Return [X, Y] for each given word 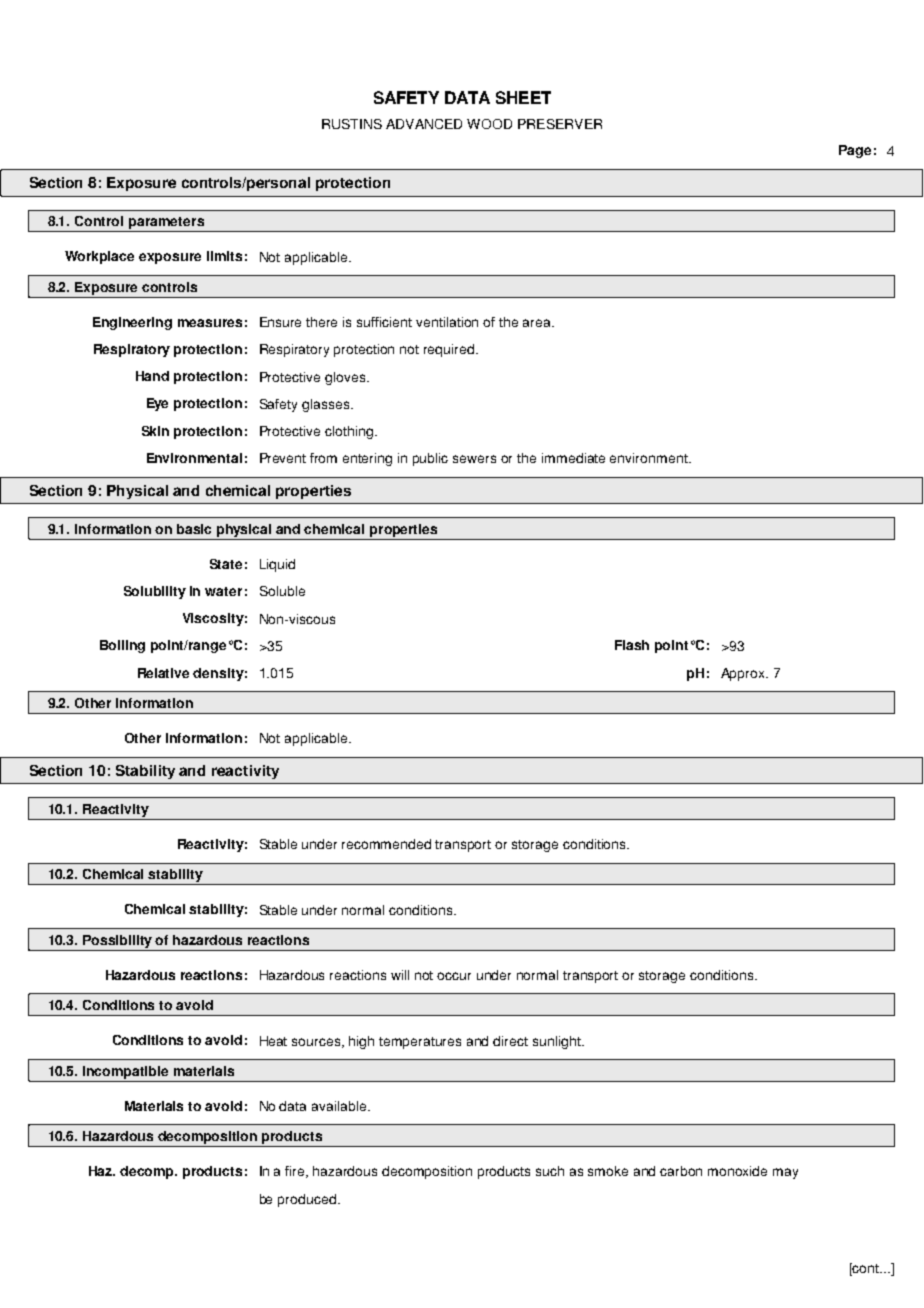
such [550, 1171]
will [400, 975]
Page [855, 151]
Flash [632, 645]
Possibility [117, 941]
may [785, 1173]
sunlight [558, 1042]
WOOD [489, 124]
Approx [744, 674]
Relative [163, 673]
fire [296, 1172]
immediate [573, 458]
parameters [166, 224]
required [450, 350]
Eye [157, 404]
